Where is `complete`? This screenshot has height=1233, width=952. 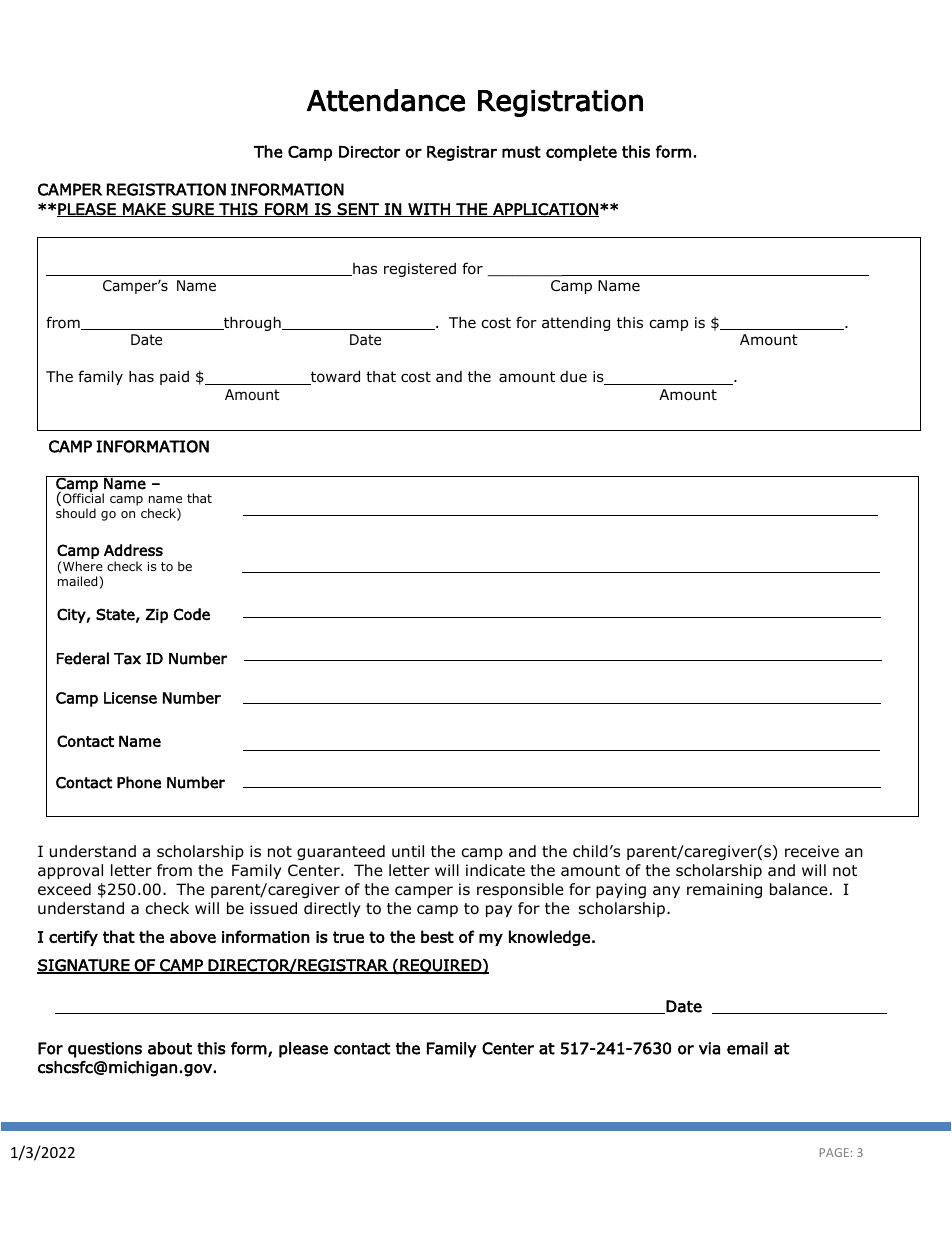 complete is located at coordinates (581, 153).
